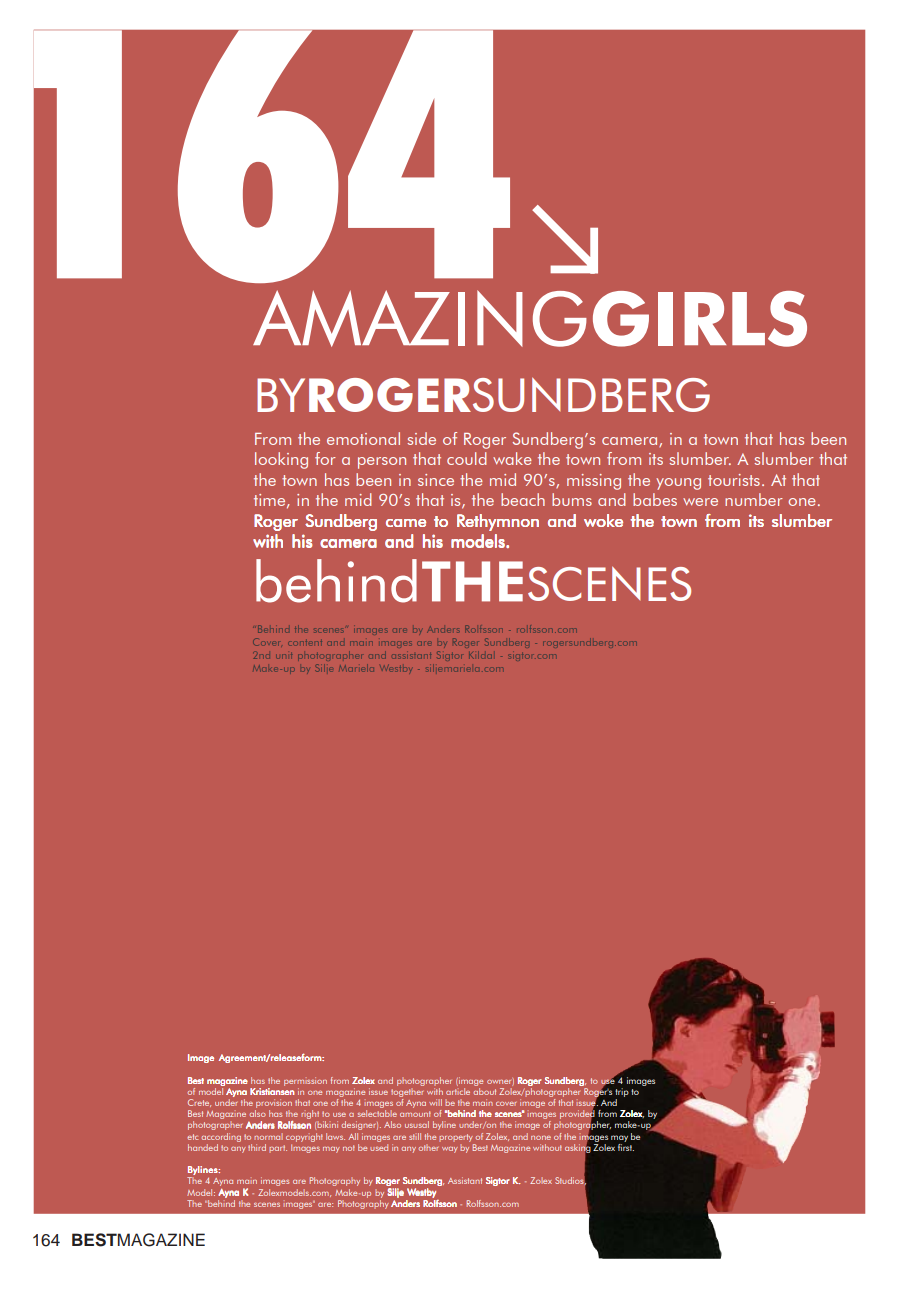  What do you see at coordinates (268, 1136) in the image?
I see `normal` at bounding box center [268, 1136].
